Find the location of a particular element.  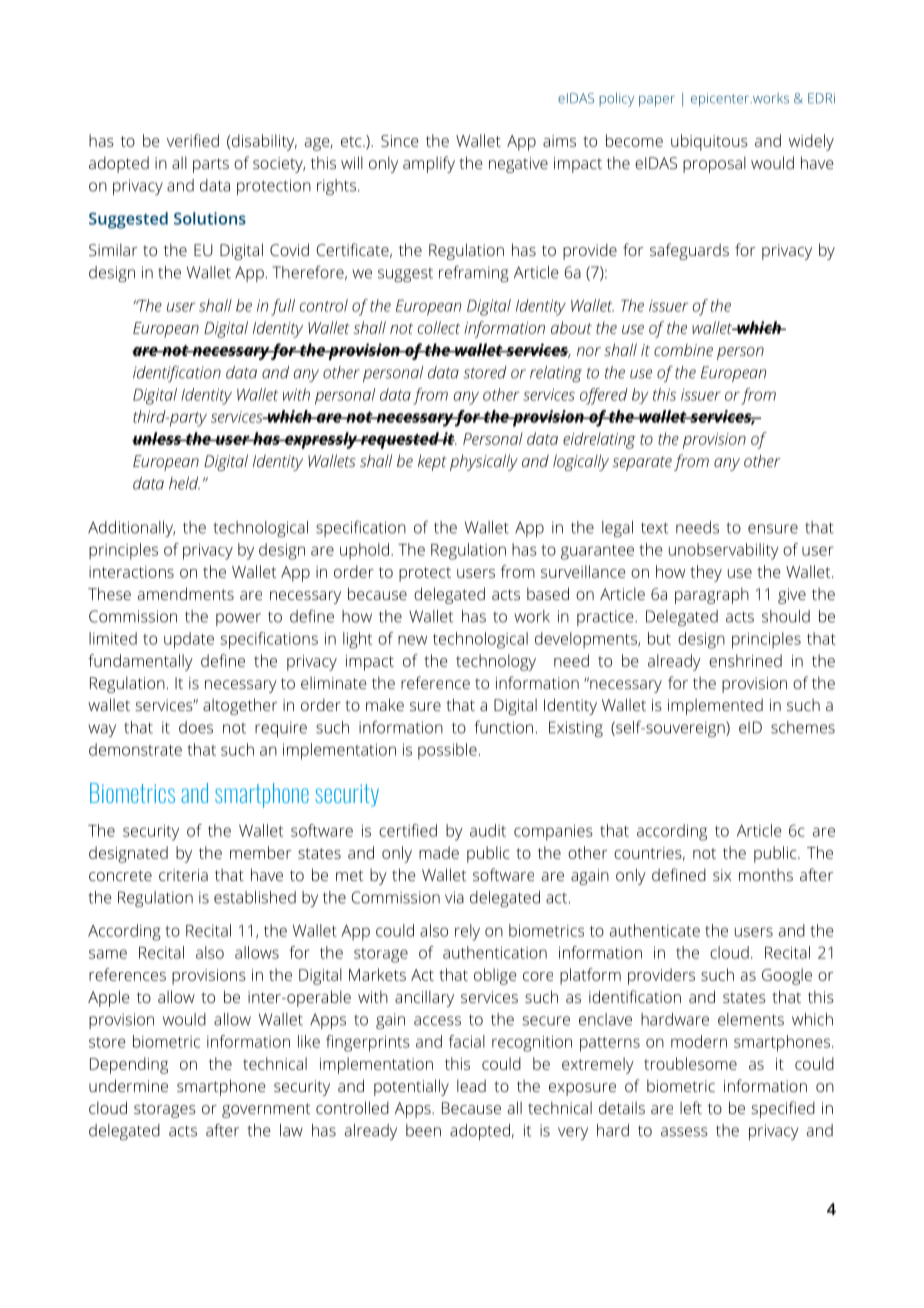

ubiquitous is located at coordinates (709, 142).
